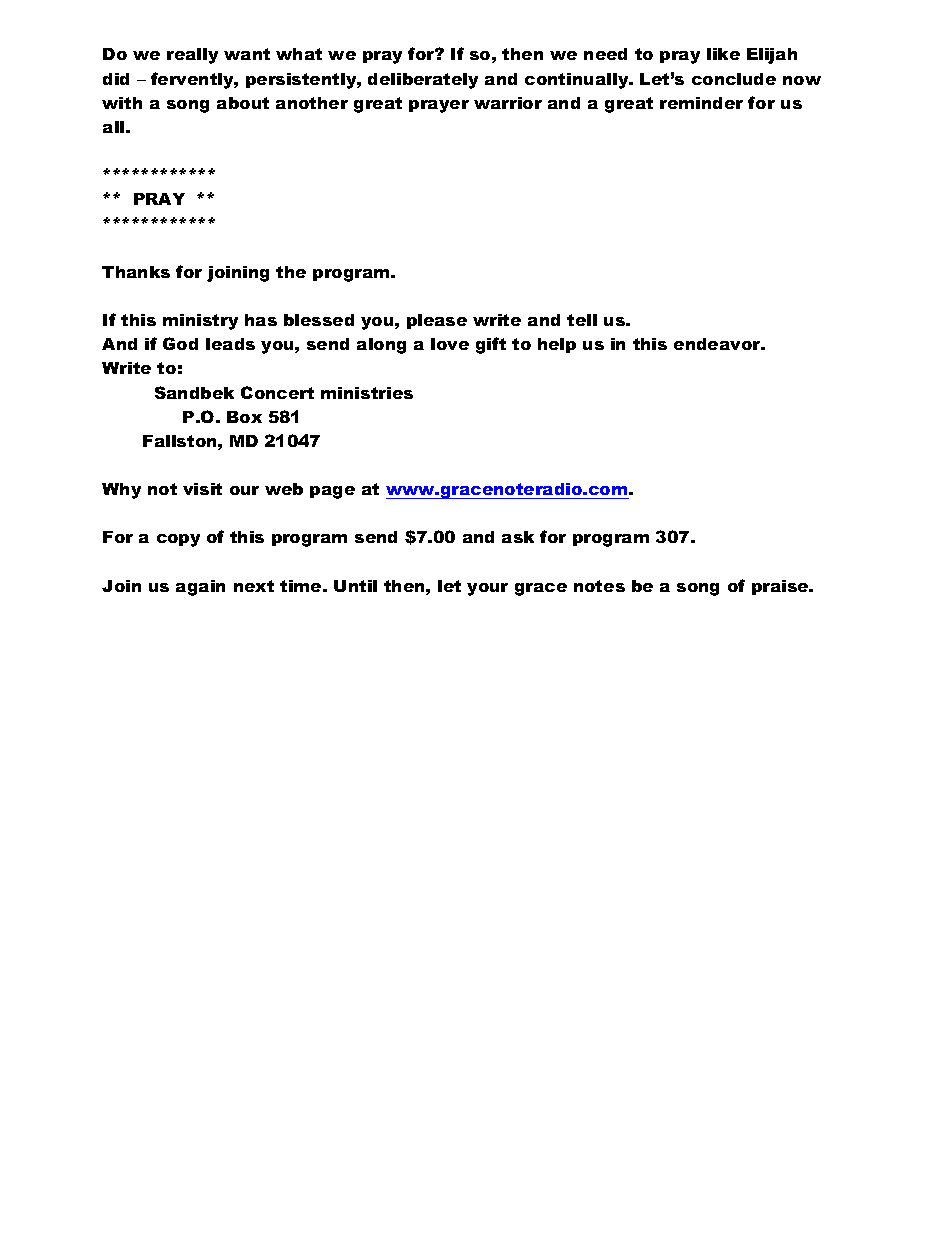 The image size is (952, 1233). What do you see at coordinates (423, 81) in the document?
I see `deliberately` at bounding box center [423, 81].
